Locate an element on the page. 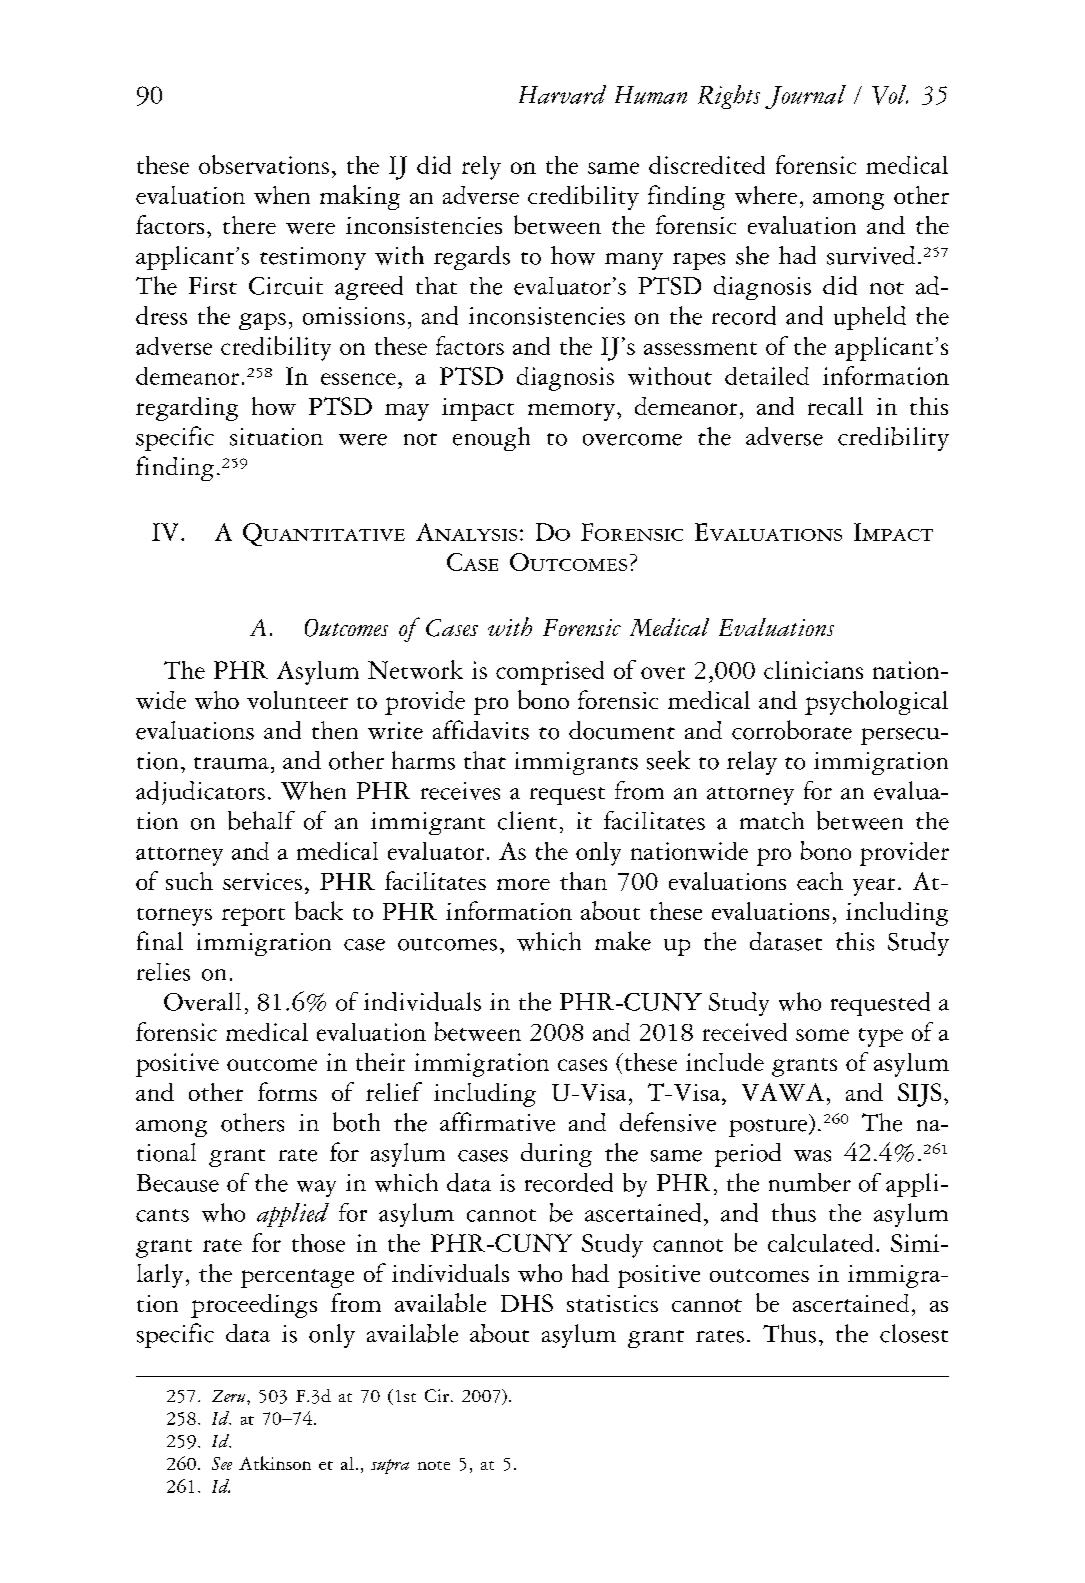 This image has width=1085, height=1583. Atkinson is located at coordinates (275, 1463).
